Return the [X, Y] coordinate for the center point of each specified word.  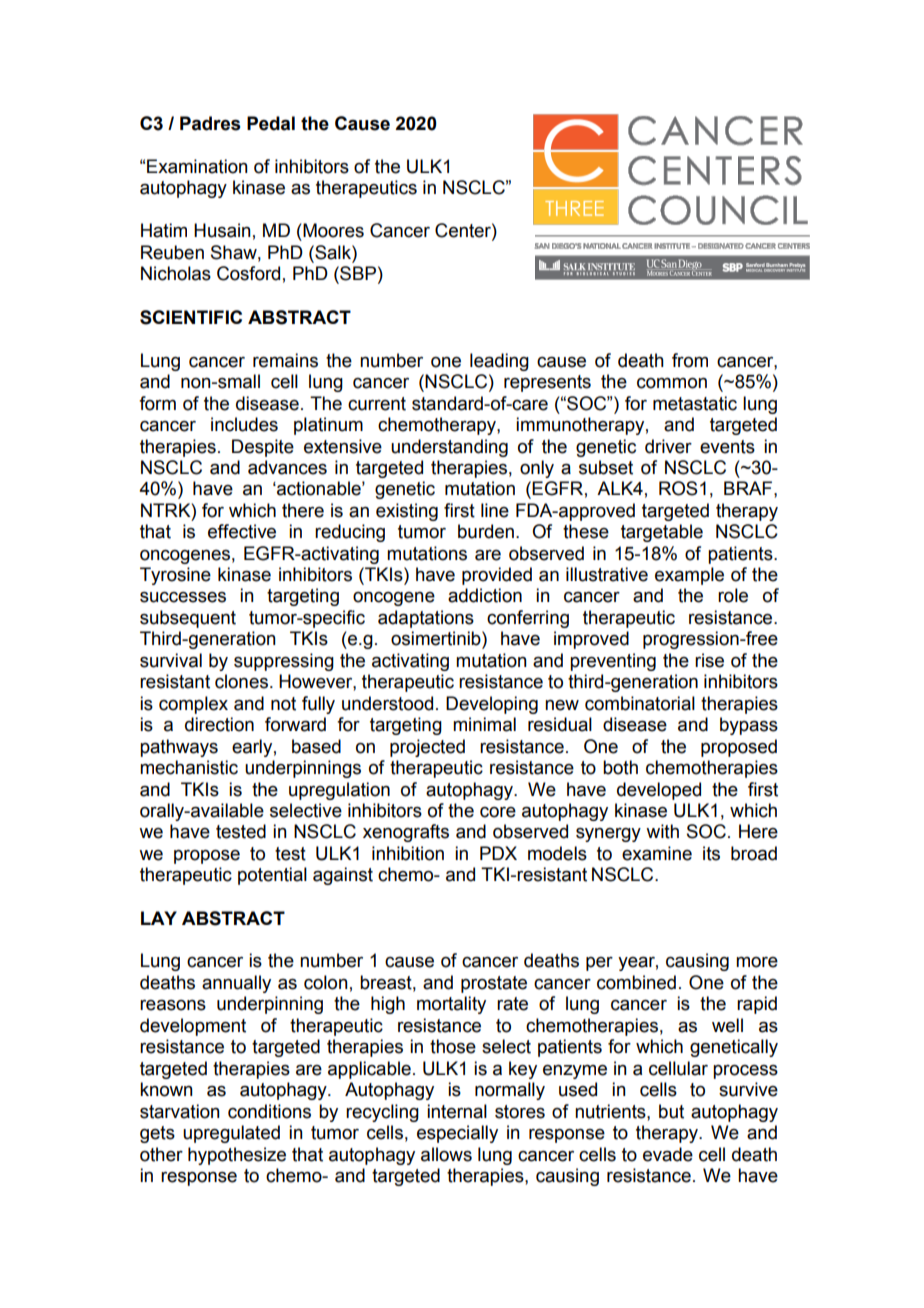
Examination [197, 166]
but [671, 1111]
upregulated [231, 1134]
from [690, 360]
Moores [333, 230]
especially [457, 1134]
